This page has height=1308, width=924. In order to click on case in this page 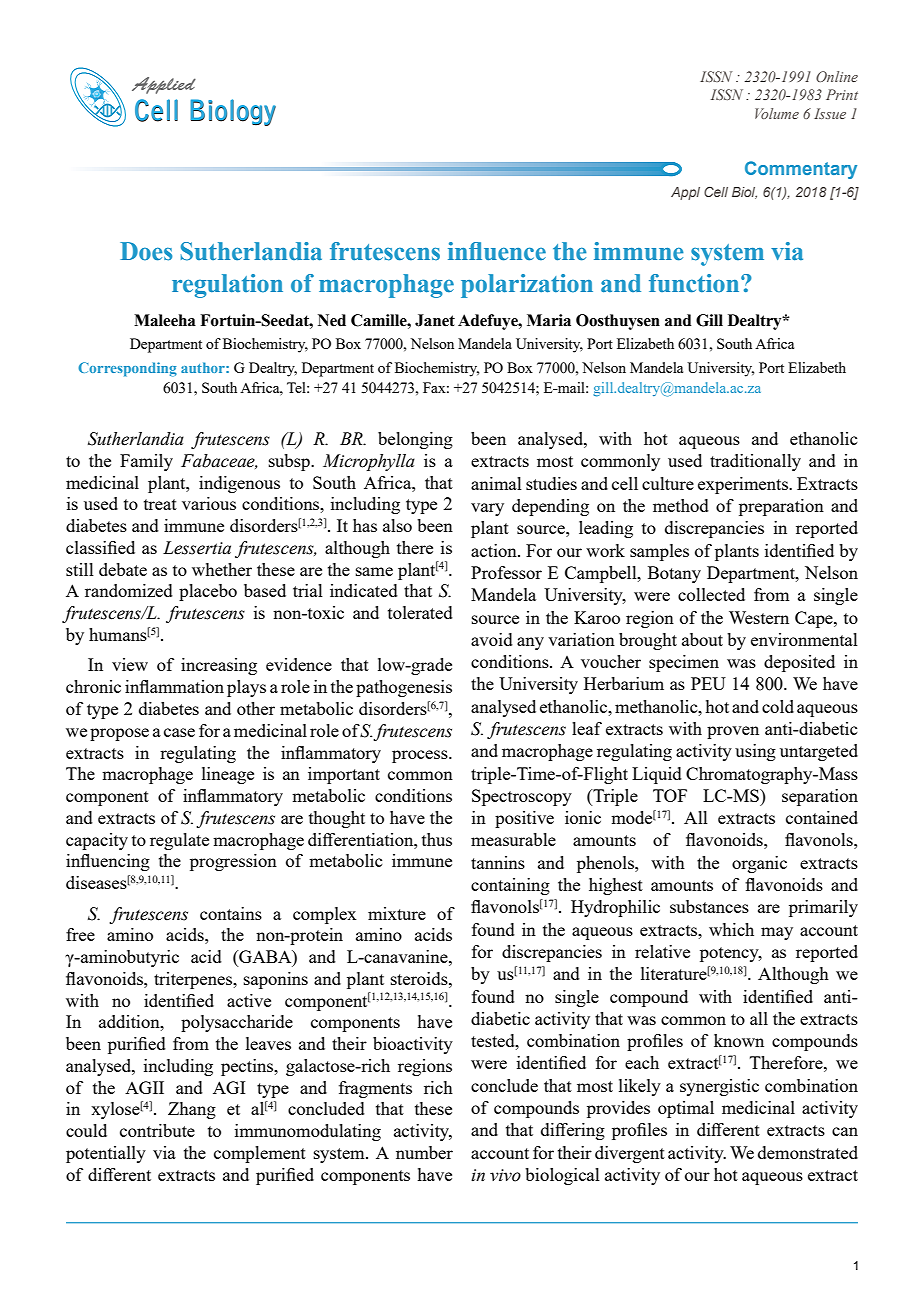, I will do `click(179, 732)`.
